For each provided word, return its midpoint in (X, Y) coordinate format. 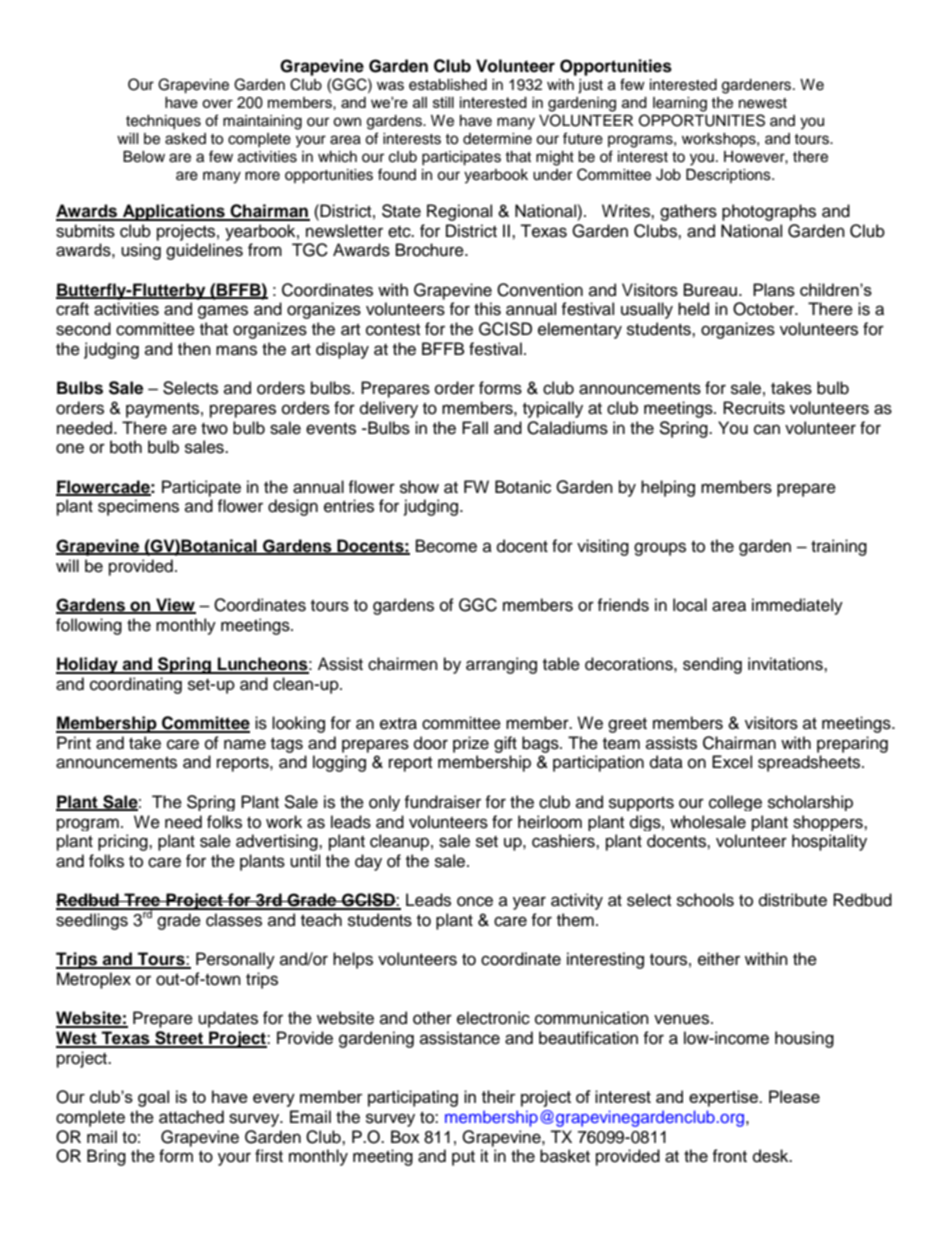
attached (191, 1117)
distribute (793, 900)
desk (772, 1156)
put (463, 1158)
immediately (797, 606)
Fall (475, 428)
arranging (501, 665)
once (475, 901)
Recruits (754, 408)
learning (680, 104)
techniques (163, 122)
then (194, 349)
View (175, 605)
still (443, 102)
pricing (124, 842)
